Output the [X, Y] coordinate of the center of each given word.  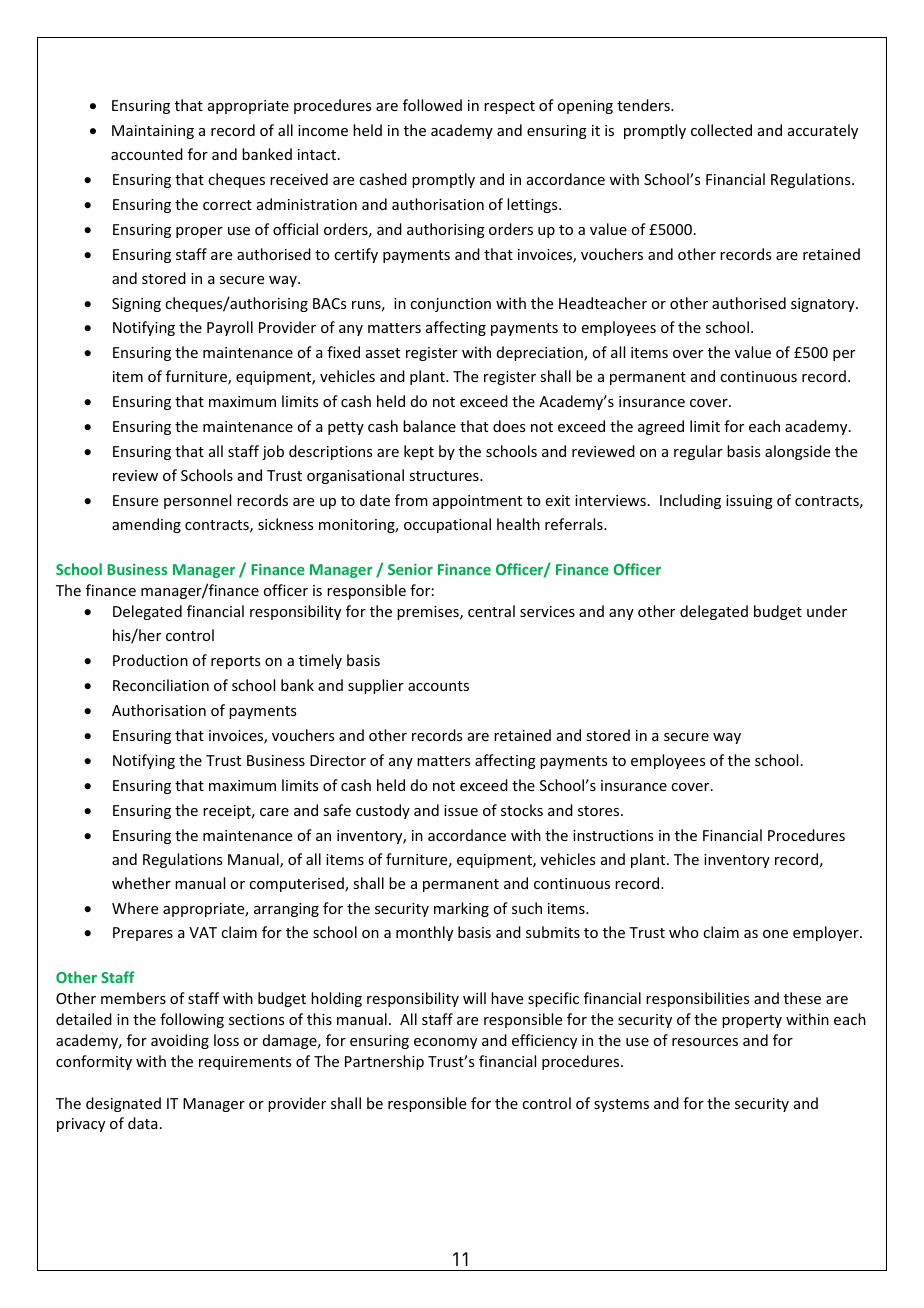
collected [721, 130]
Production [150, 660]
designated [123, 1104]
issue [461, 810]
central [491, 611]
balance [429, 426]
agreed [661, 427]
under [827, 611]
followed [432, 105]
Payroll [230, 328]
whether [141, 883]
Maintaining [153, 132]
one [775, 934]
